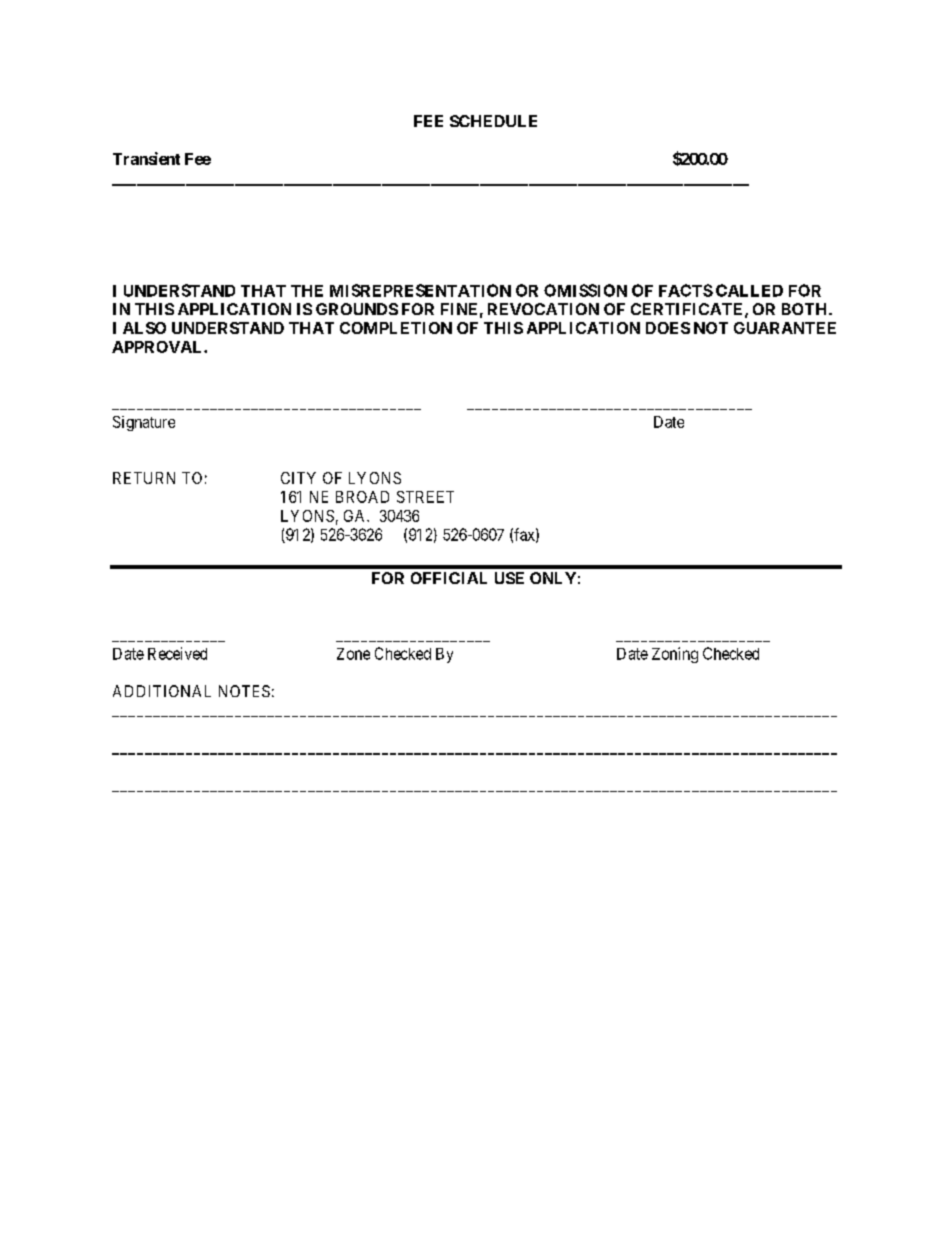 This document has height=1233, width=952. Describe the element at coordinates (244, 691) in the document. I see `NOTES` at that location.
